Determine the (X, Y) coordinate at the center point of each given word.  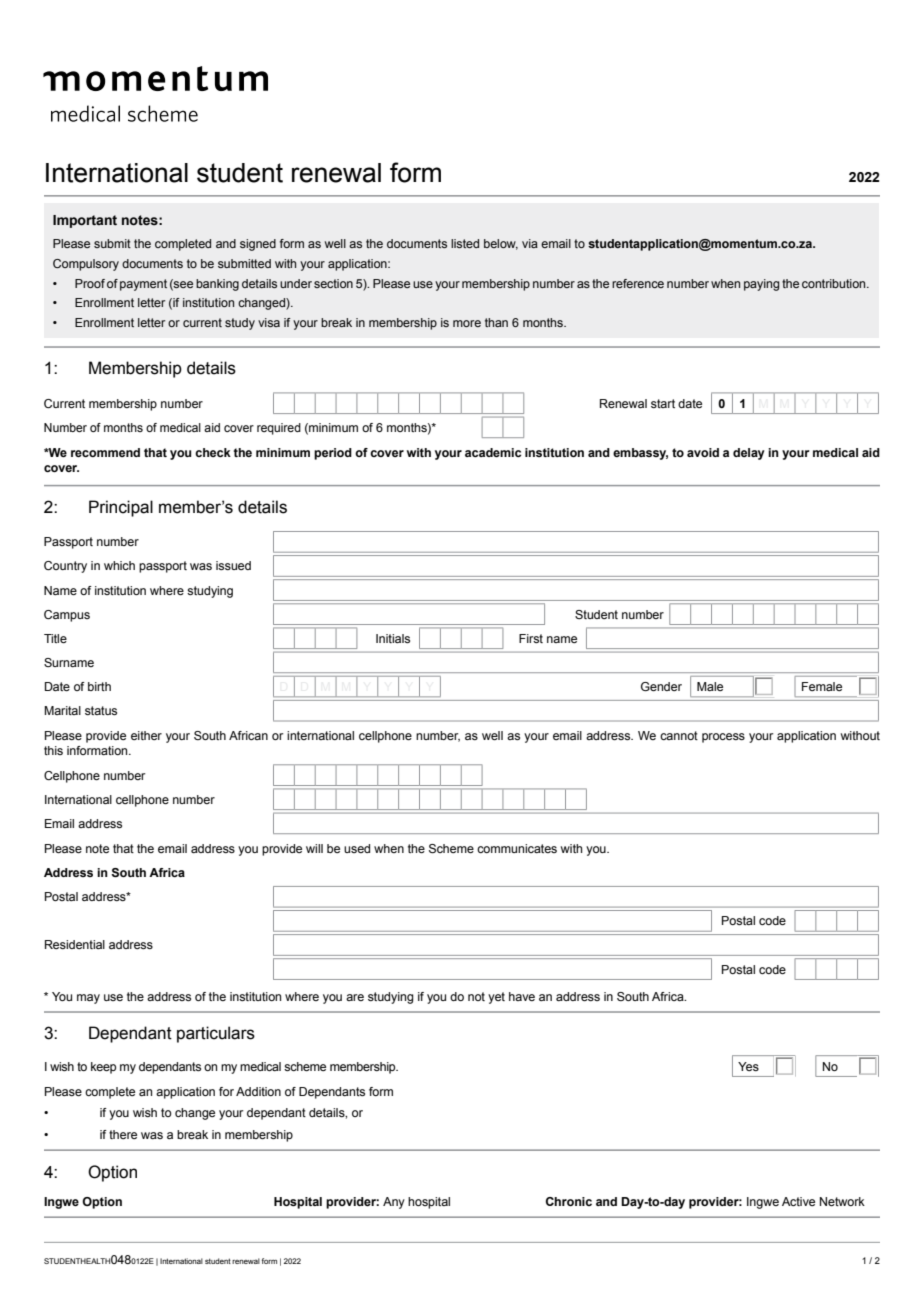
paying (761, 285)
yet (496, 998)
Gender (661, 686)
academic (493, 452)
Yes (748, 1066)
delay (749, 454)
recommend (105, 452)
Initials (393, 638)
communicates (517, 848)
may (88, 999)
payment (143, 285)
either (146, 735)
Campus (67, 616)
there (123, 1134)
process (723, 738)
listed (465, 243)
